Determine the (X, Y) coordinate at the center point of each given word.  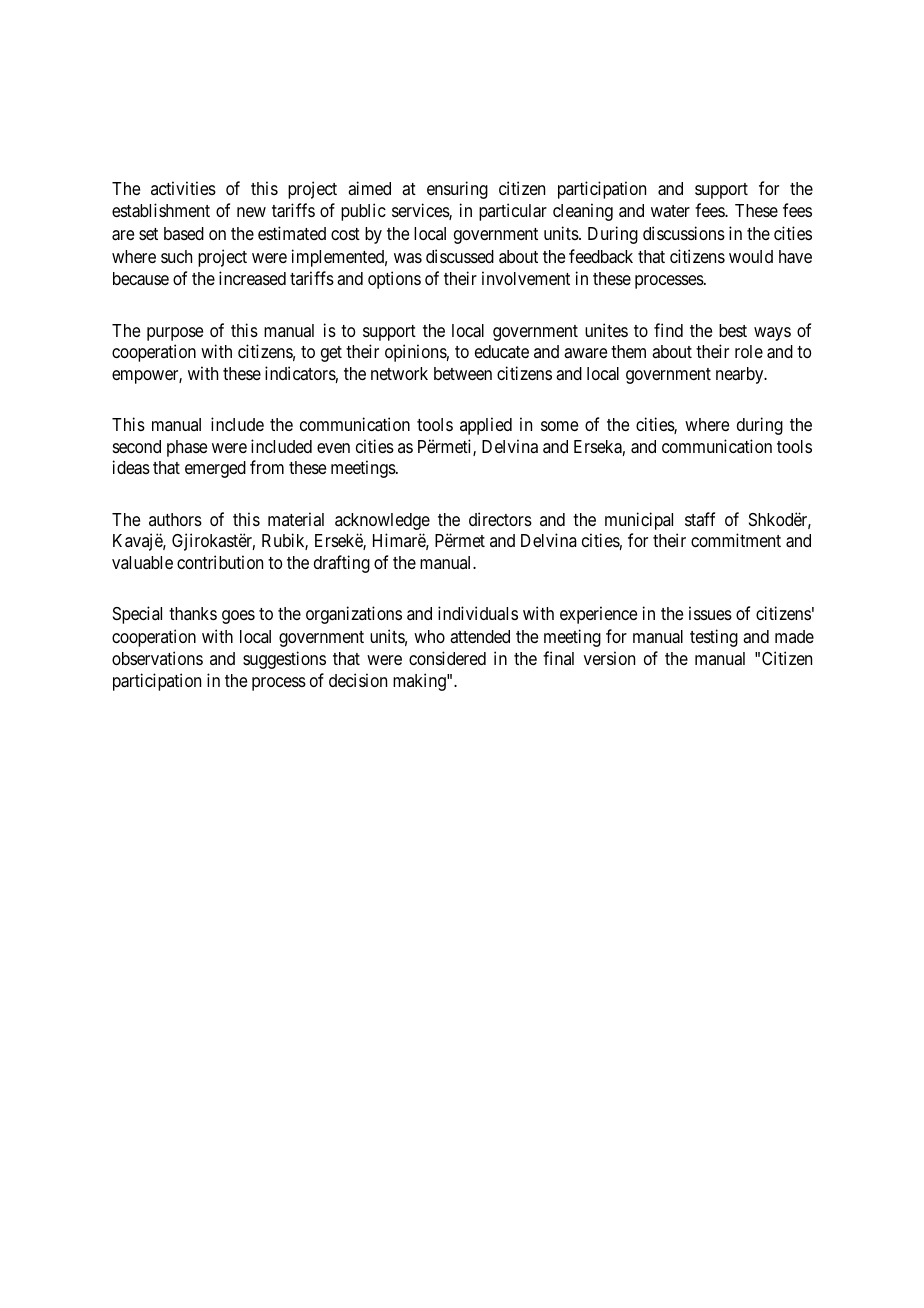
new (251, 212)
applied (486, 426)
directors (500, 519)
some (559, 426)
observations (157, 658)
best (733, 330)
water (670, 211)
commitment (736, 540)
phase (187, 448)
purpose (175, 334)
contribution (220, 562)
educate (502, 351)
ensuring (457, 190)
